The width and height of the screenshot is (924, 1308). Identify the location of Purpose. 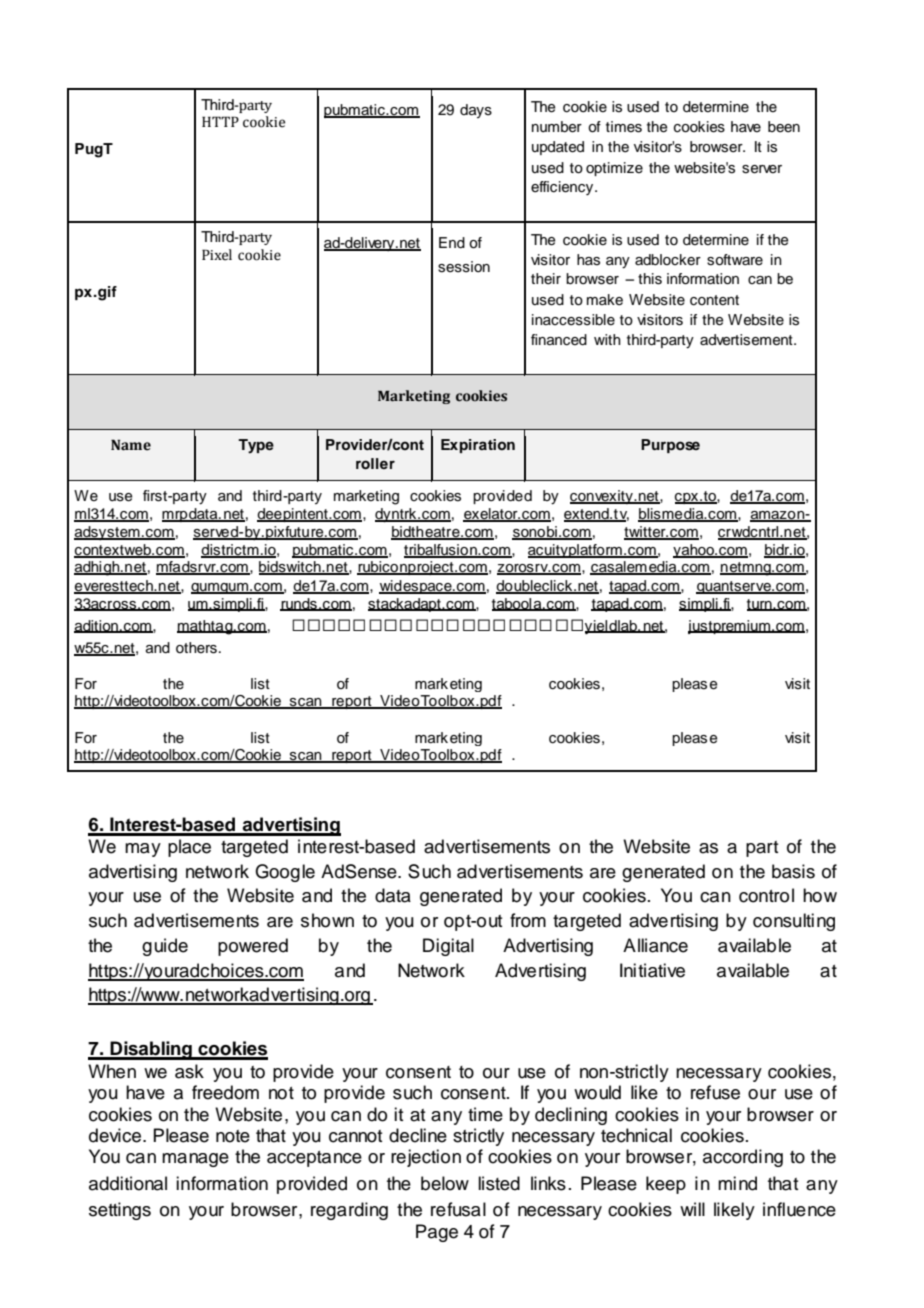
(670, 446).
